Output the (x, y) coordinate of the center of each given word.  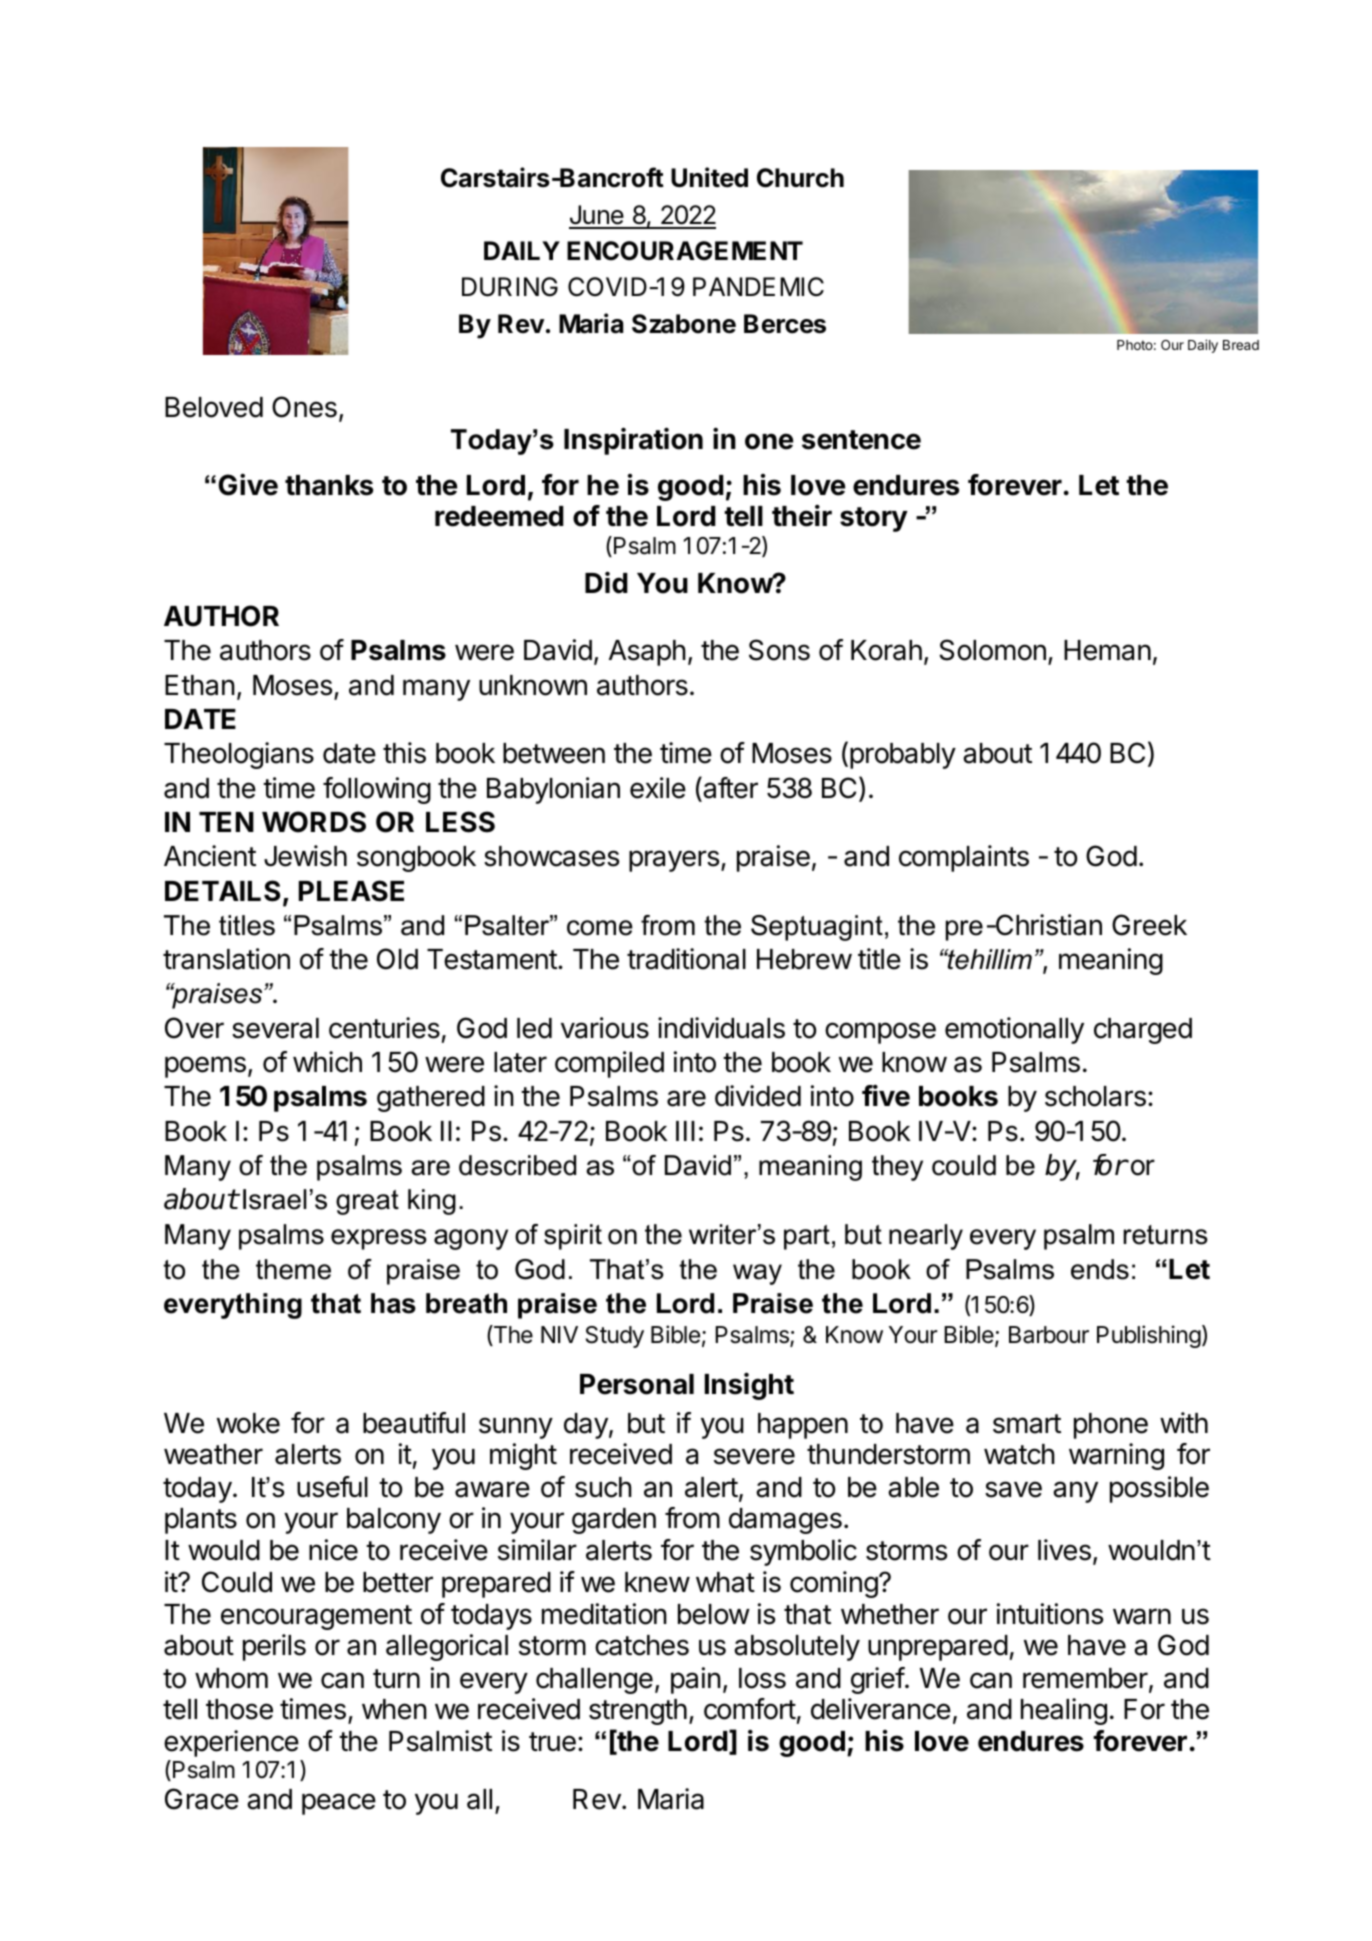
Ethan (200, 685)
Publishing (1149, 1336)
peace (339, 1804)
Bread (1241, 345)
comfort (750, 1709)
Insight (749, 1386)
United (709, 177)
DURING (510, 287)
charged (1143, 1031)
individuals (721, 1028)
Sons (779, 650)
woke (248, 1423)
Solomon (992, 650)
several (275, 1028)
